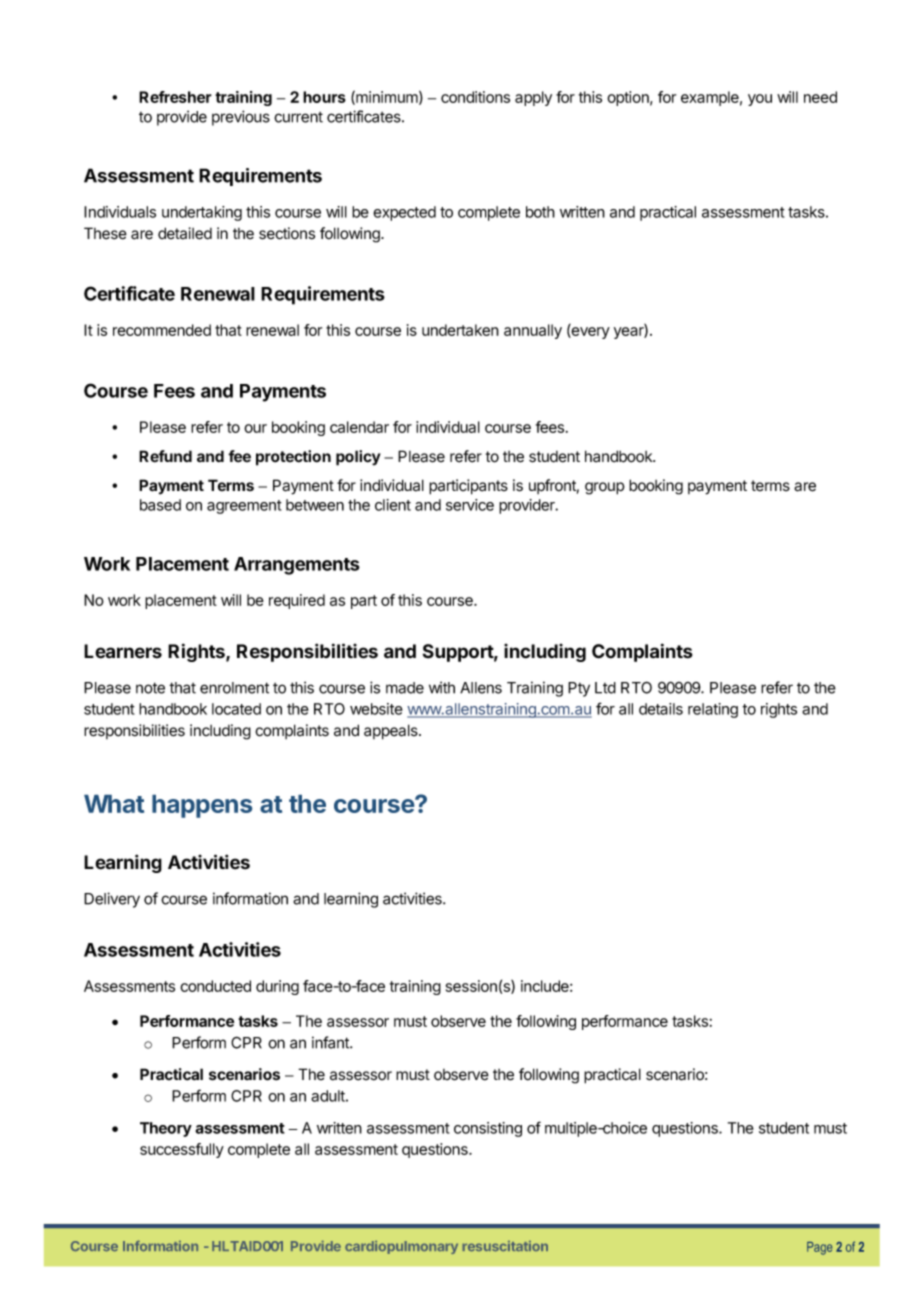  I want to click on service, so click(470, 505).
